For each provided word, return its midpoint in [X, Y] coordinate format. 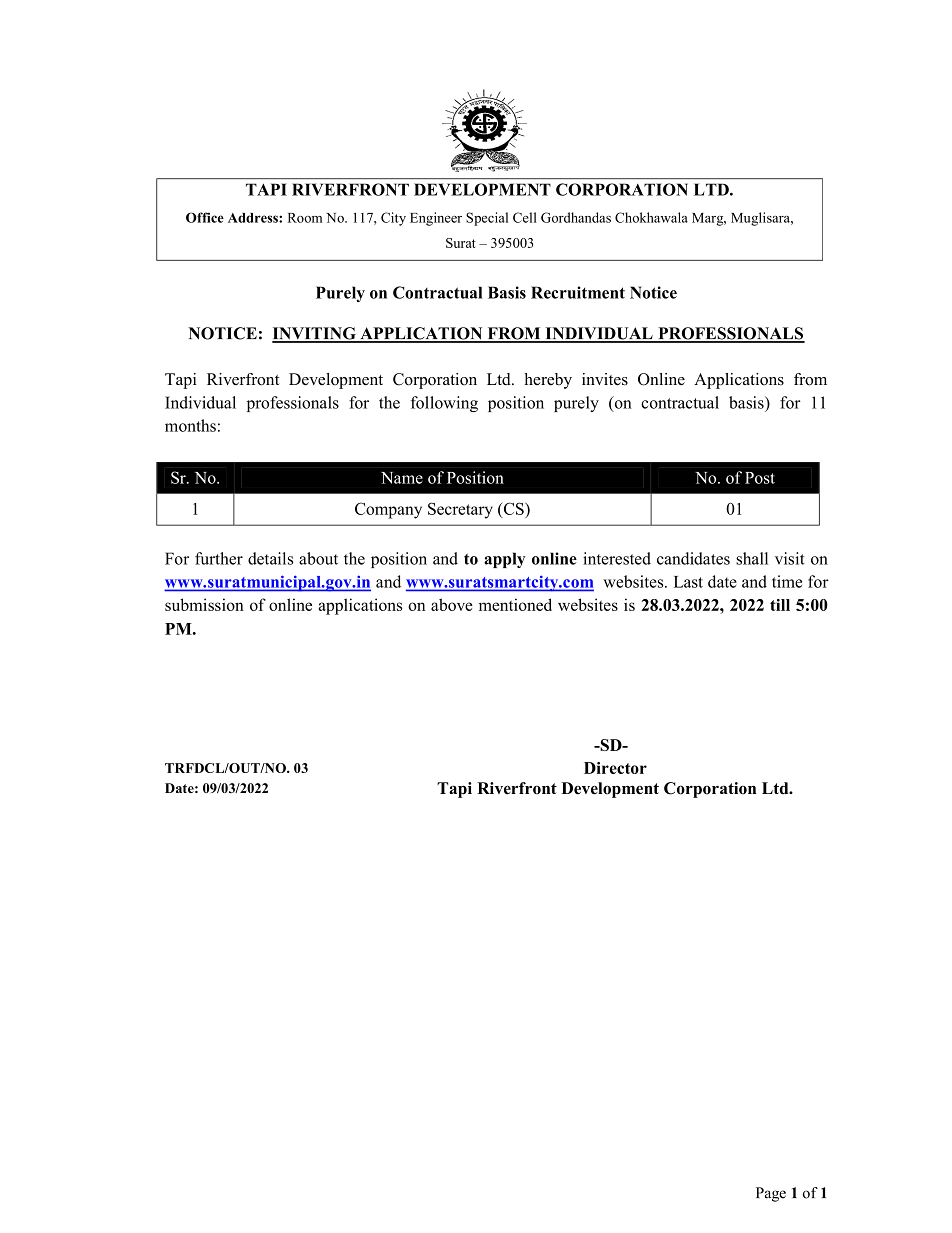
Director [615, 768]
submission [204, 604]
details [270, 558]
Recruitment [578, 292]
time [787, 581]
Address [254, 218]
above [452, 604]
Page [771, 1194]
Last [688, 582]
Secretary [460, 510]
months [190, 425]
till [780, 605]
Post [760, 478]
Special [487, 219]
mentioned [515, 604]
